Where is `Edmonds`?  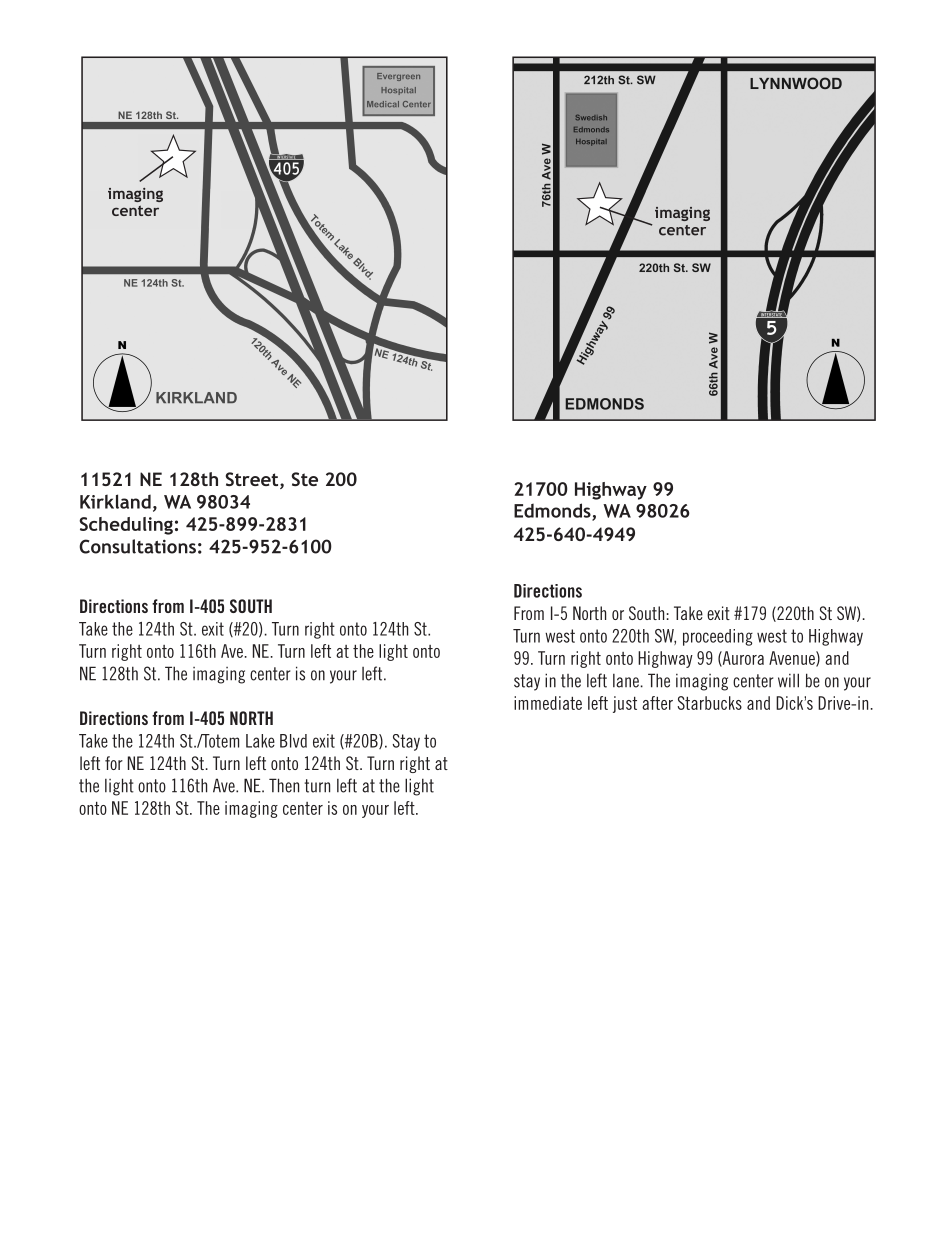
Edmonds is located at coordinates (553, 511).
